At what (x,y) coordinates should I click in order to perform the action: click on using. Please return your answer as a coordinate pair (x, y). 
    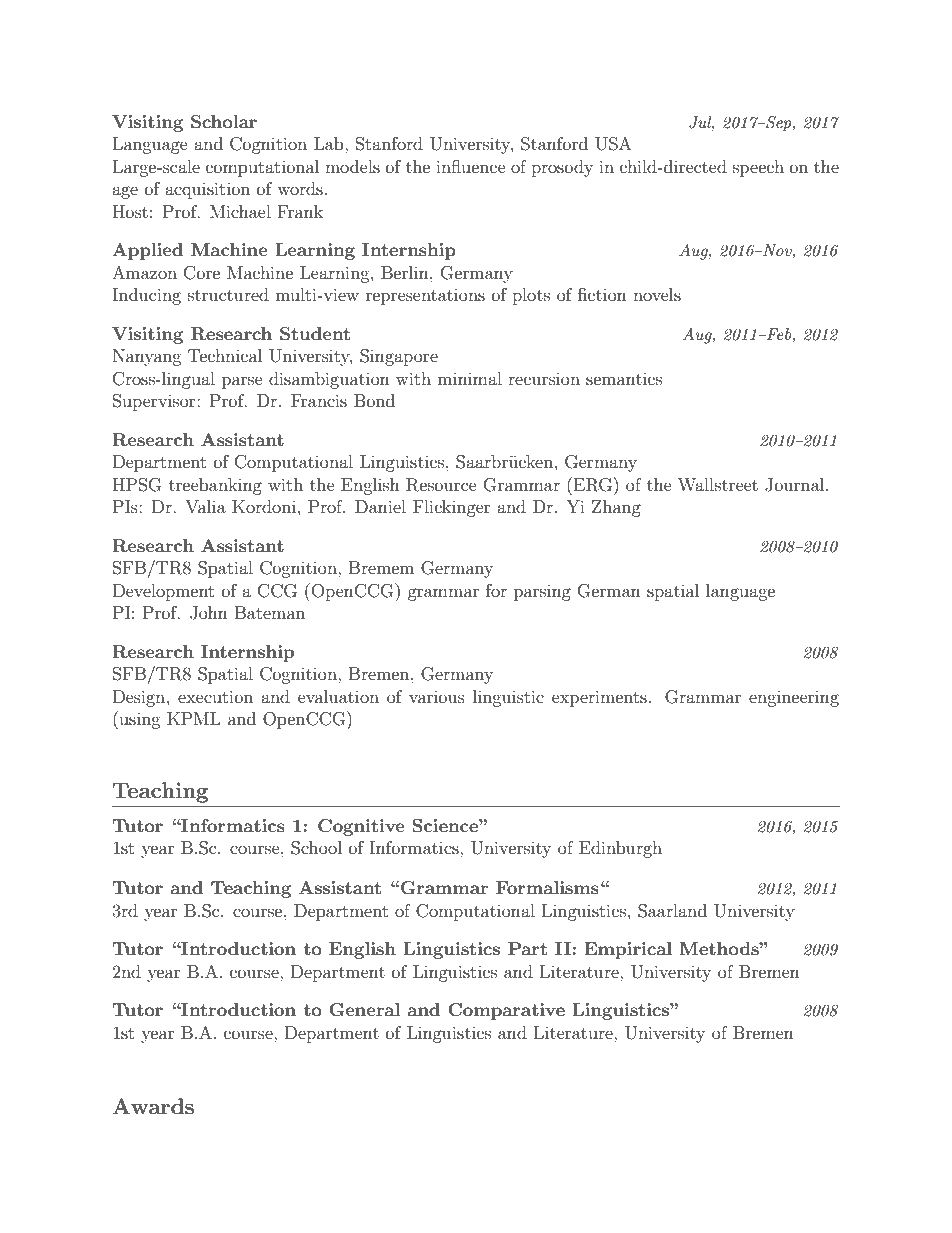
    Looking at the image, I should click on (139, 720).
